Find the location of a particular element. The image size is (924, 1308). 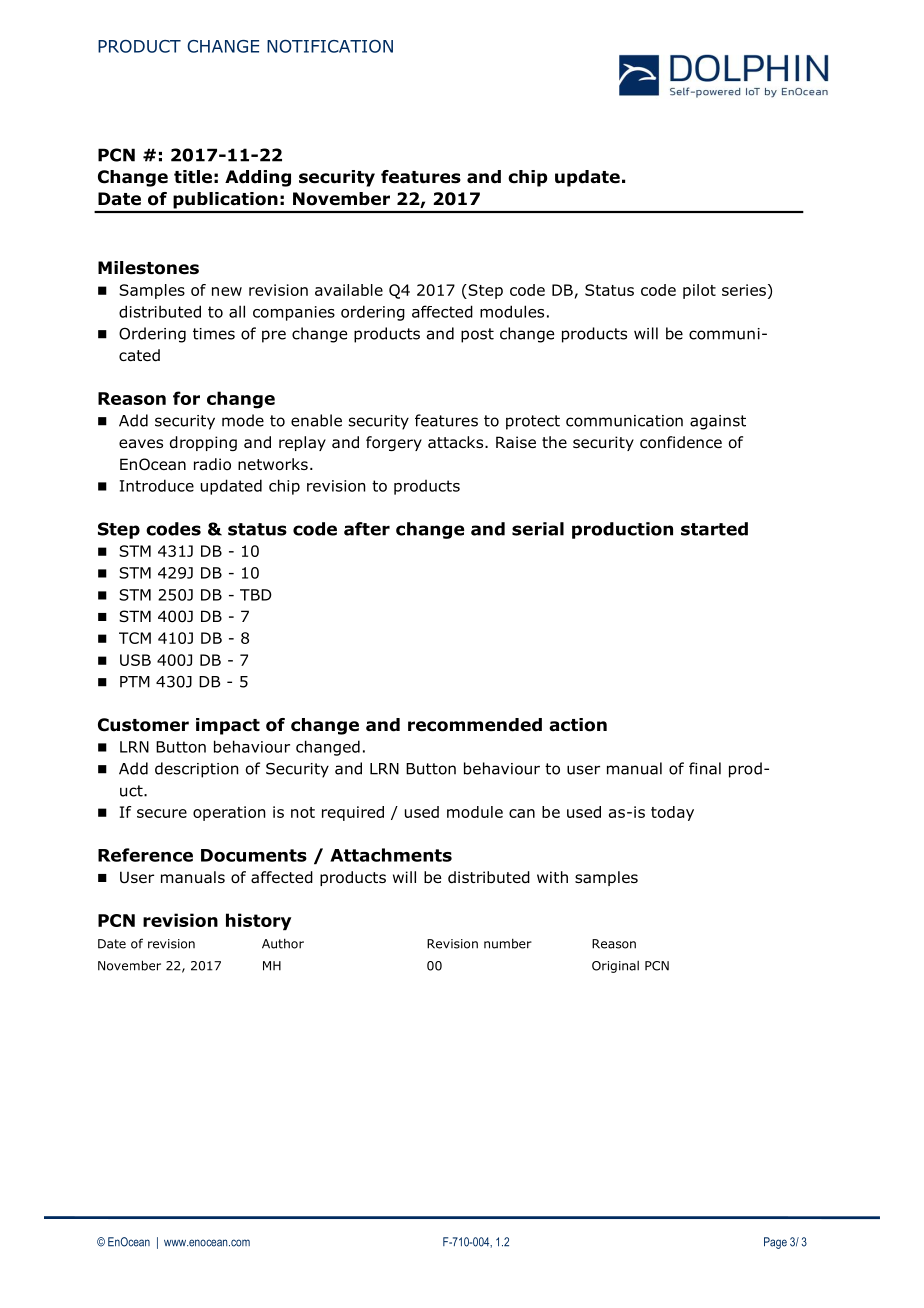

TBD is located at coordinates (256, 595).
